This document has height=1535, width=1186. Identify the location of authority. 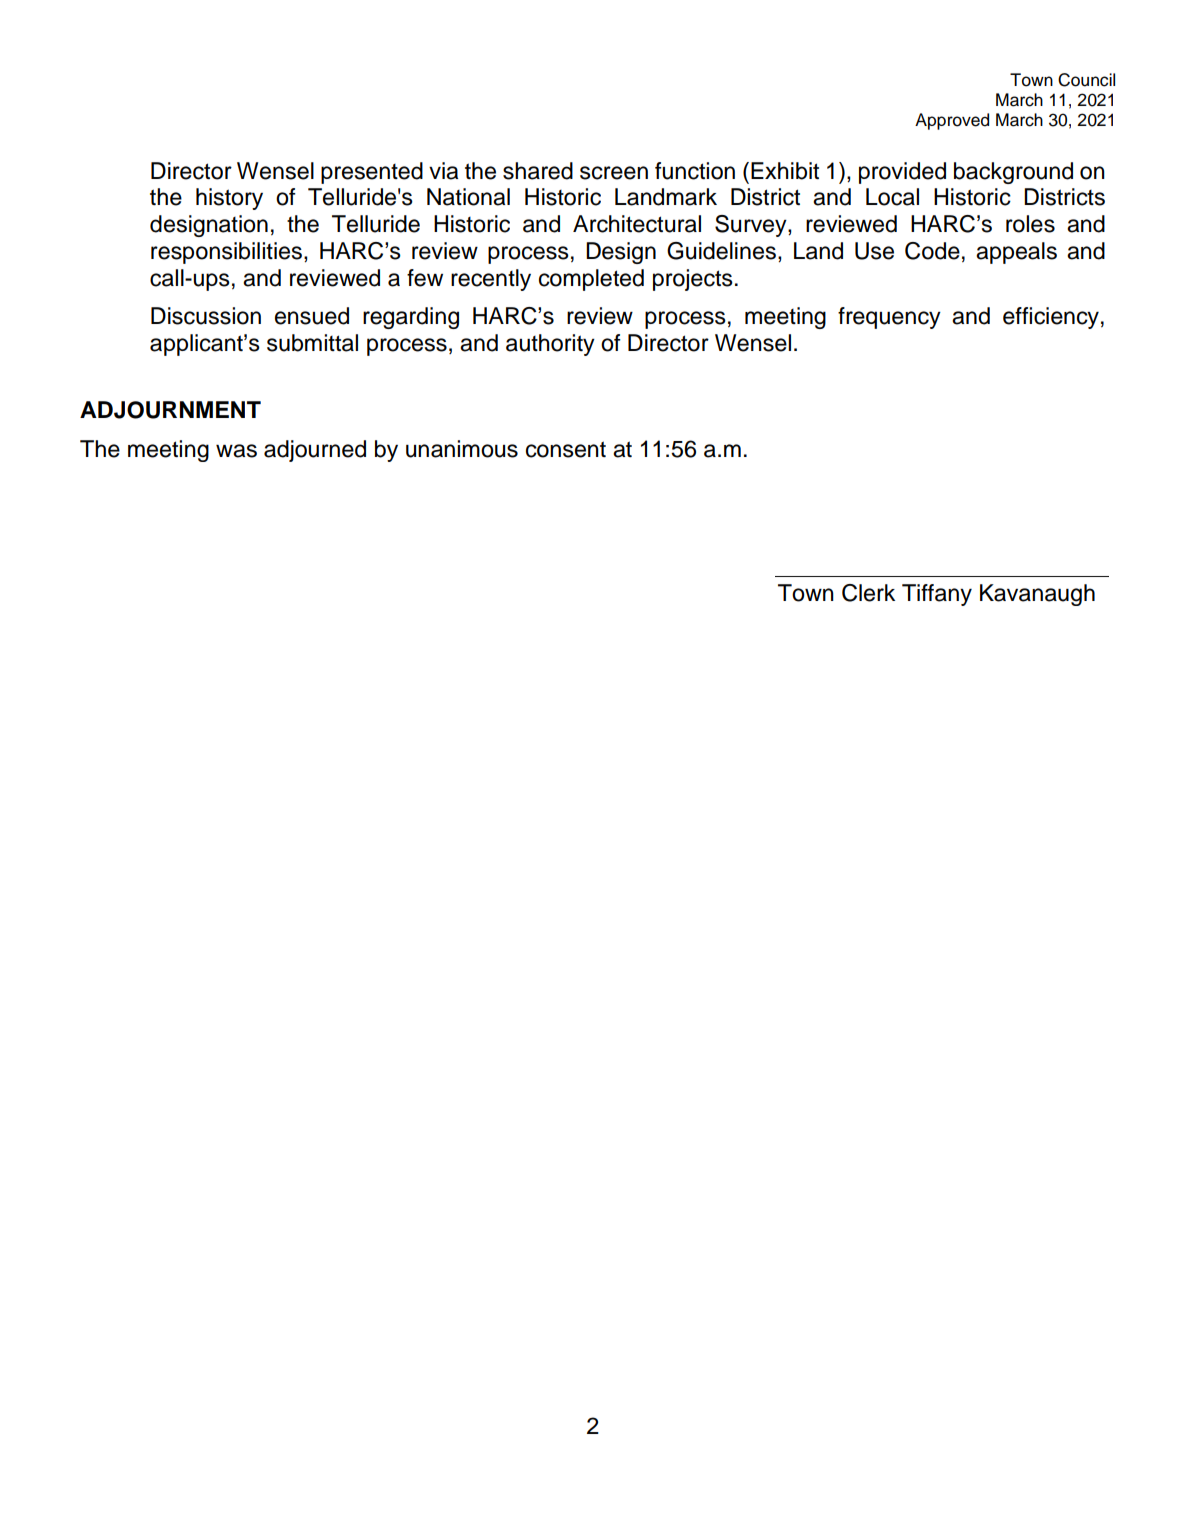
(550, 345).
